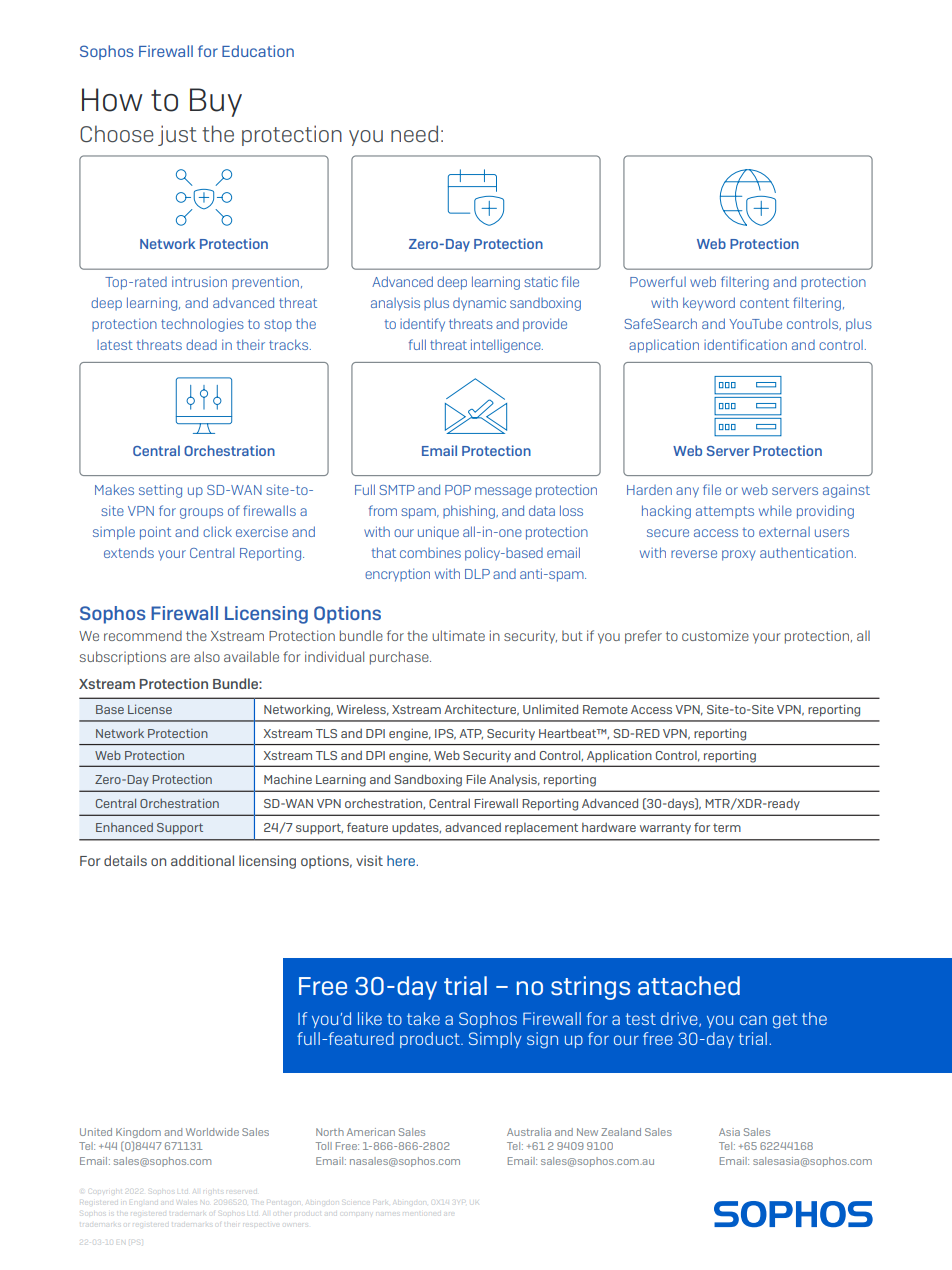  I want to click on identification, so click(745, 344).
